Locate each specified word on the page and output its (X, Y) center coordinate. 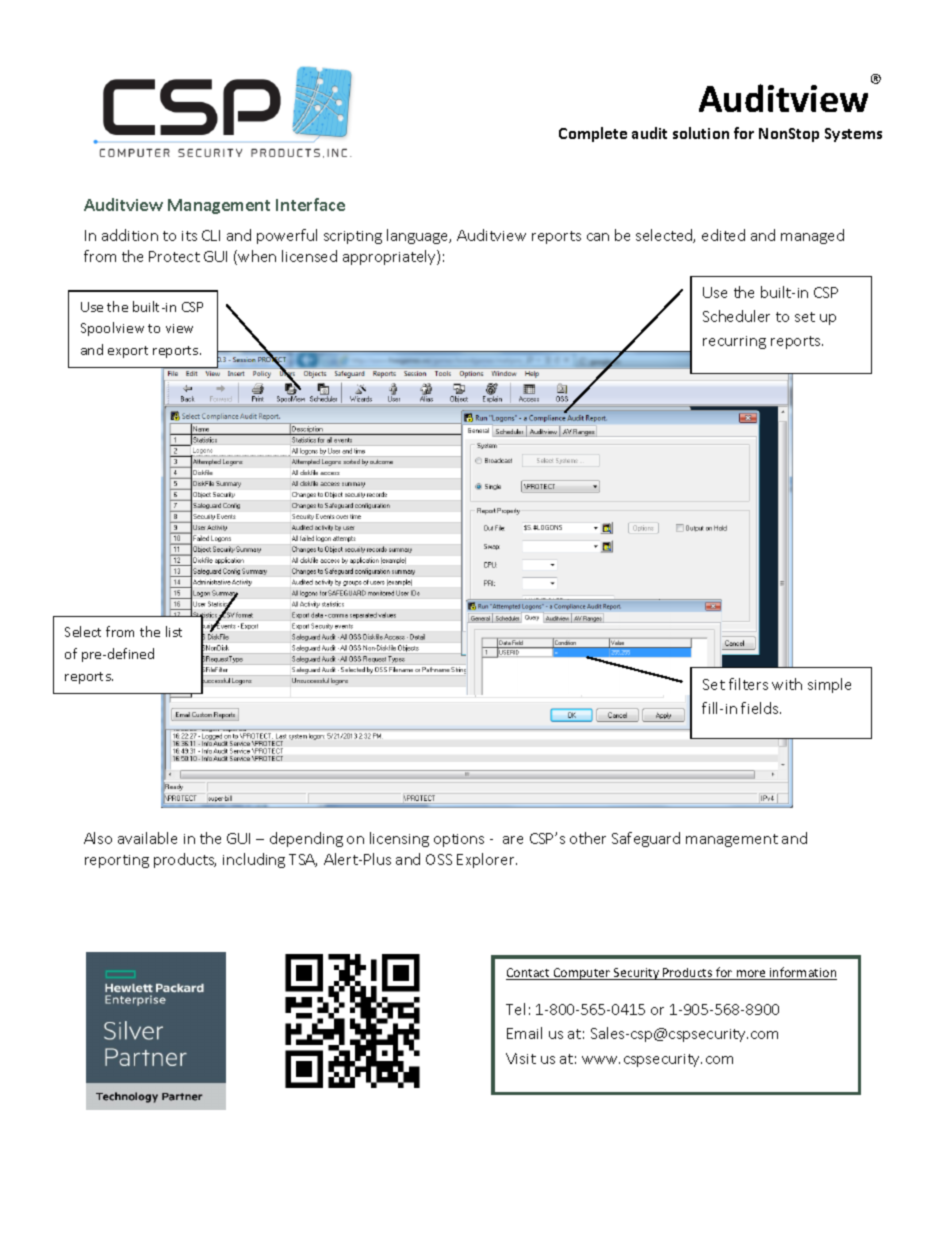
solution (701, 133)
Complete (593, 134)
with (787, 684)
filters (748, 684)
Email (524, 1033)
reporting (117, 861)
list (174, 631)
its (189, 236)
